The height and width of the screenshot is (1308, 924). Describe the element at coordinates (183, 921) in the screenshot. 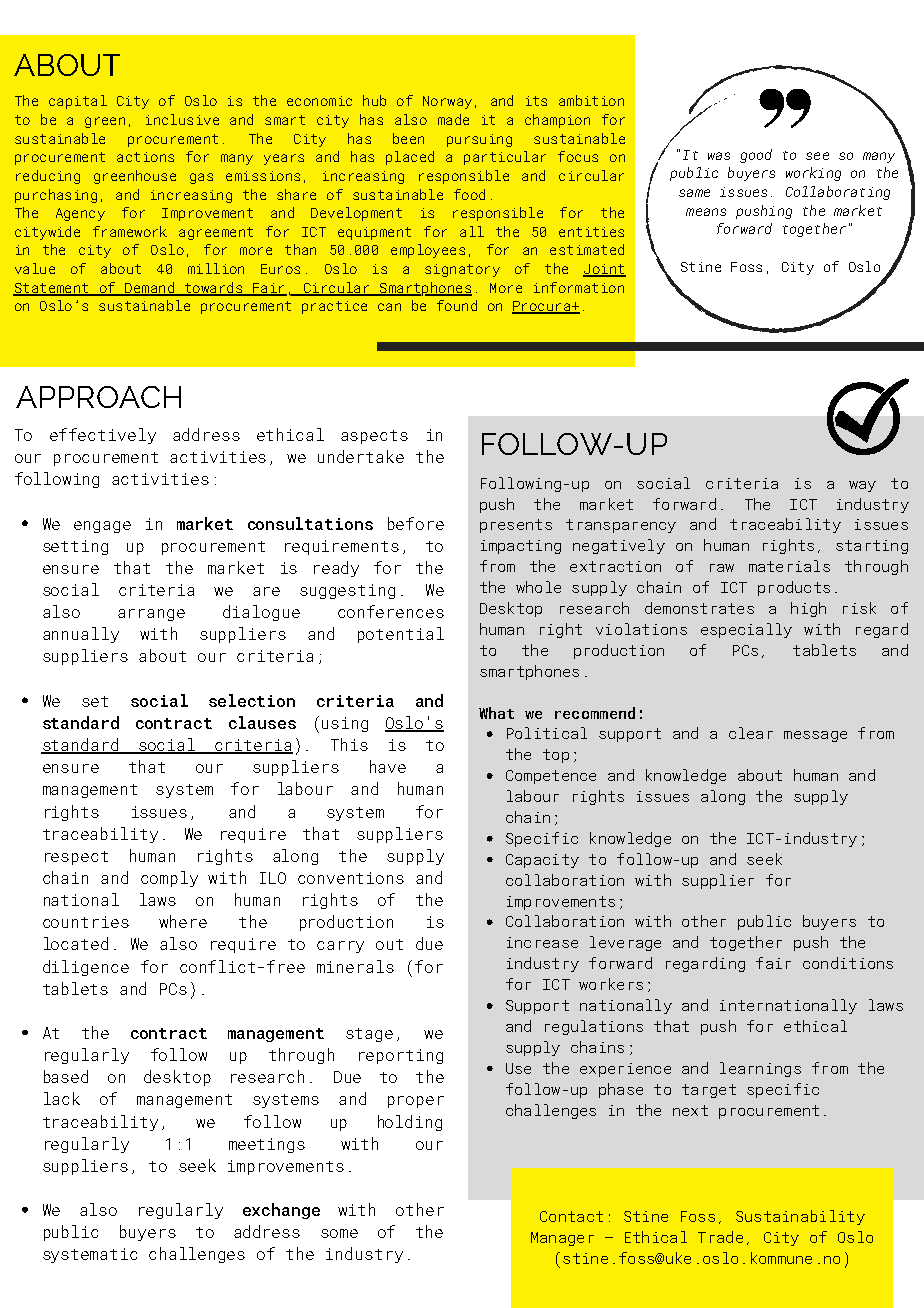

I see `where` at that location.
